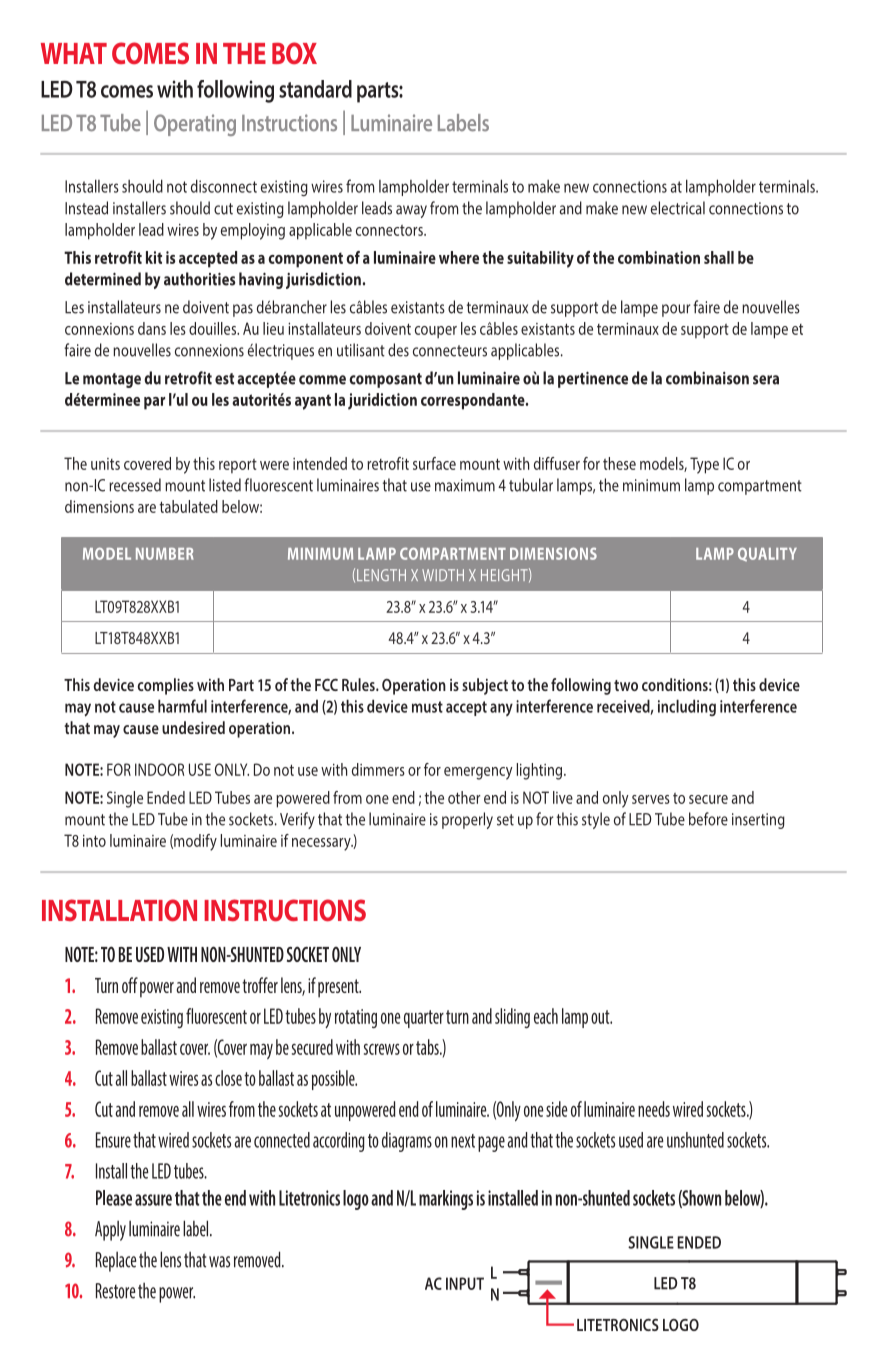  Describe the element at coordinates (434, 463) in the page. I see `surface` at that location.
